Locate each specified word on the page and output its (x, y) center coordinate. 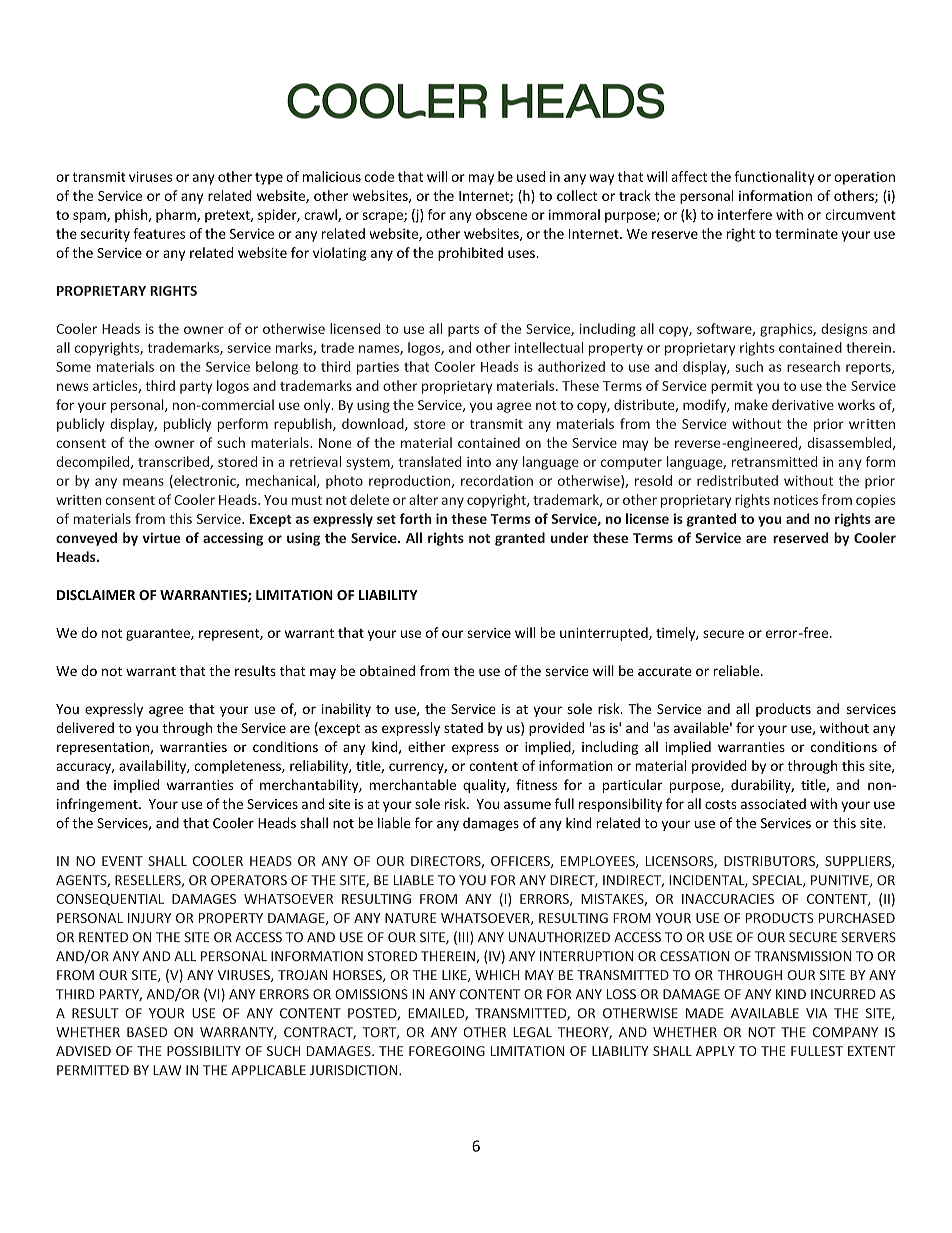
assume (527, 805)
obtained (387, 670)
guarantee (159, 635)
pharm (177, 216)
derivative (803, 404)
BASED (147, 1032)
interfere (745, 214)
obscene (501, 214)
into (479, 462)
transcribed (174, 462)
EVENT (122, 861)
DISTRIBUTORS (770, 862)
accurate (665, 671)
